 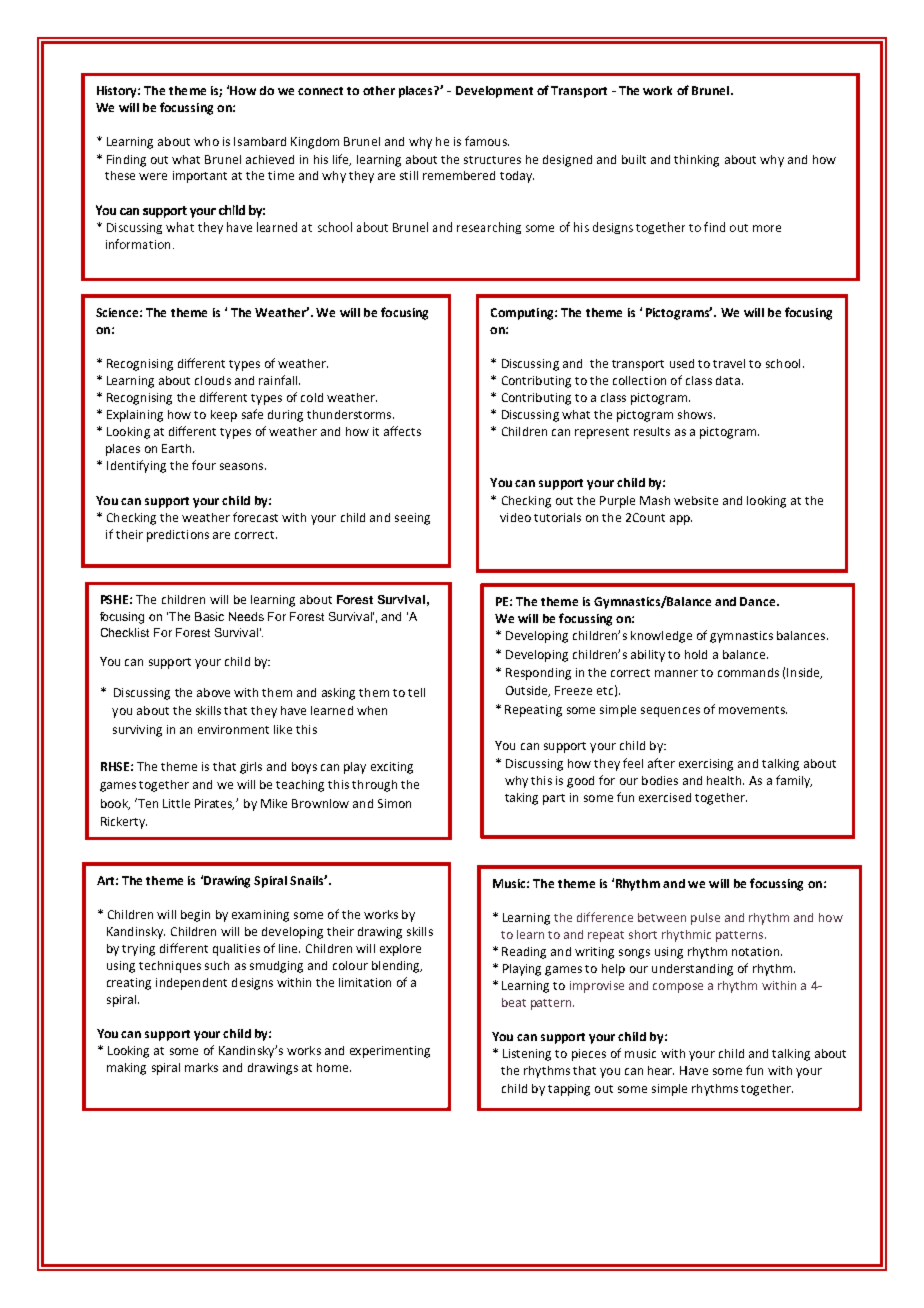 What do you see at coordinates (201, 1067) in the image?
I see `marks` at bounding box center [201, 1067].
